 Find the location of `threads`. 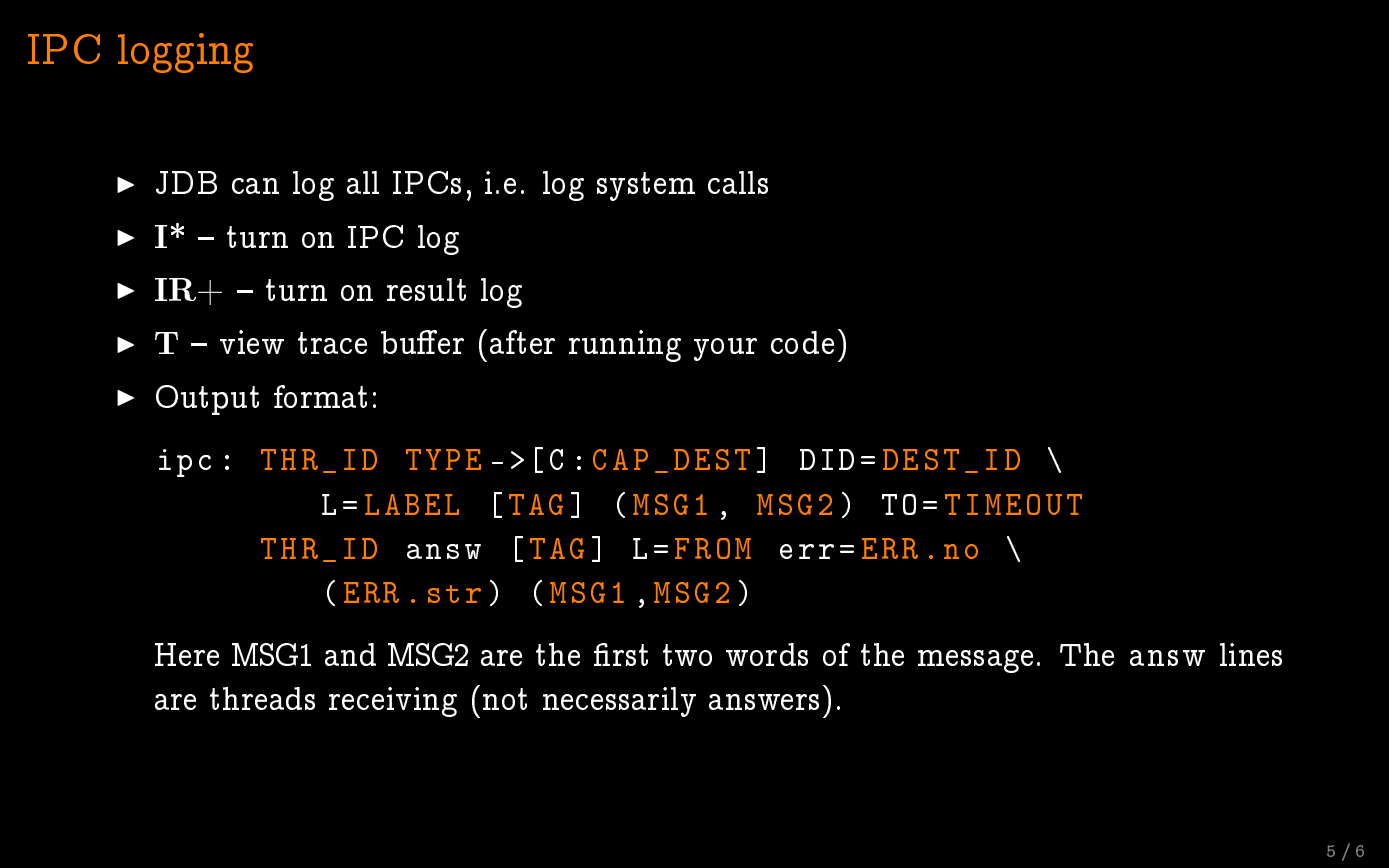

threads is located at coordinates (262, 698).
